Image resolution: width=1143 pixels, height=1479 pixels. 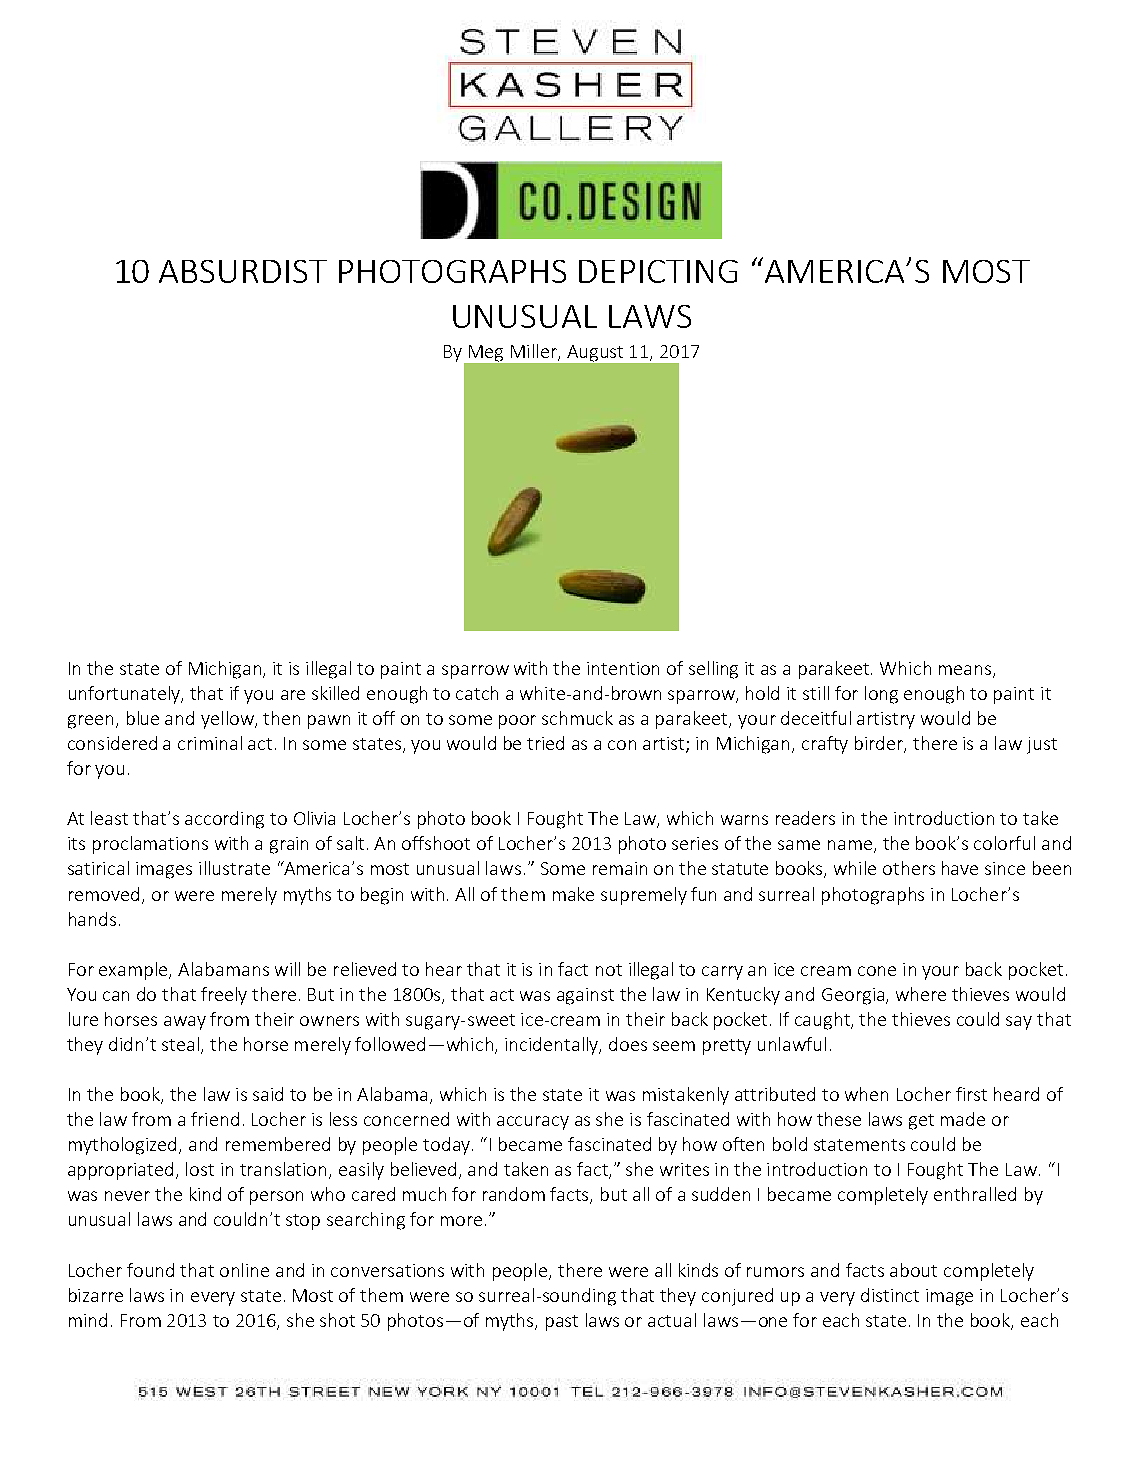 What do you see at coordinates (1004, 843) in the document?
I see `colorful` at bounding box center [1004, 843].
